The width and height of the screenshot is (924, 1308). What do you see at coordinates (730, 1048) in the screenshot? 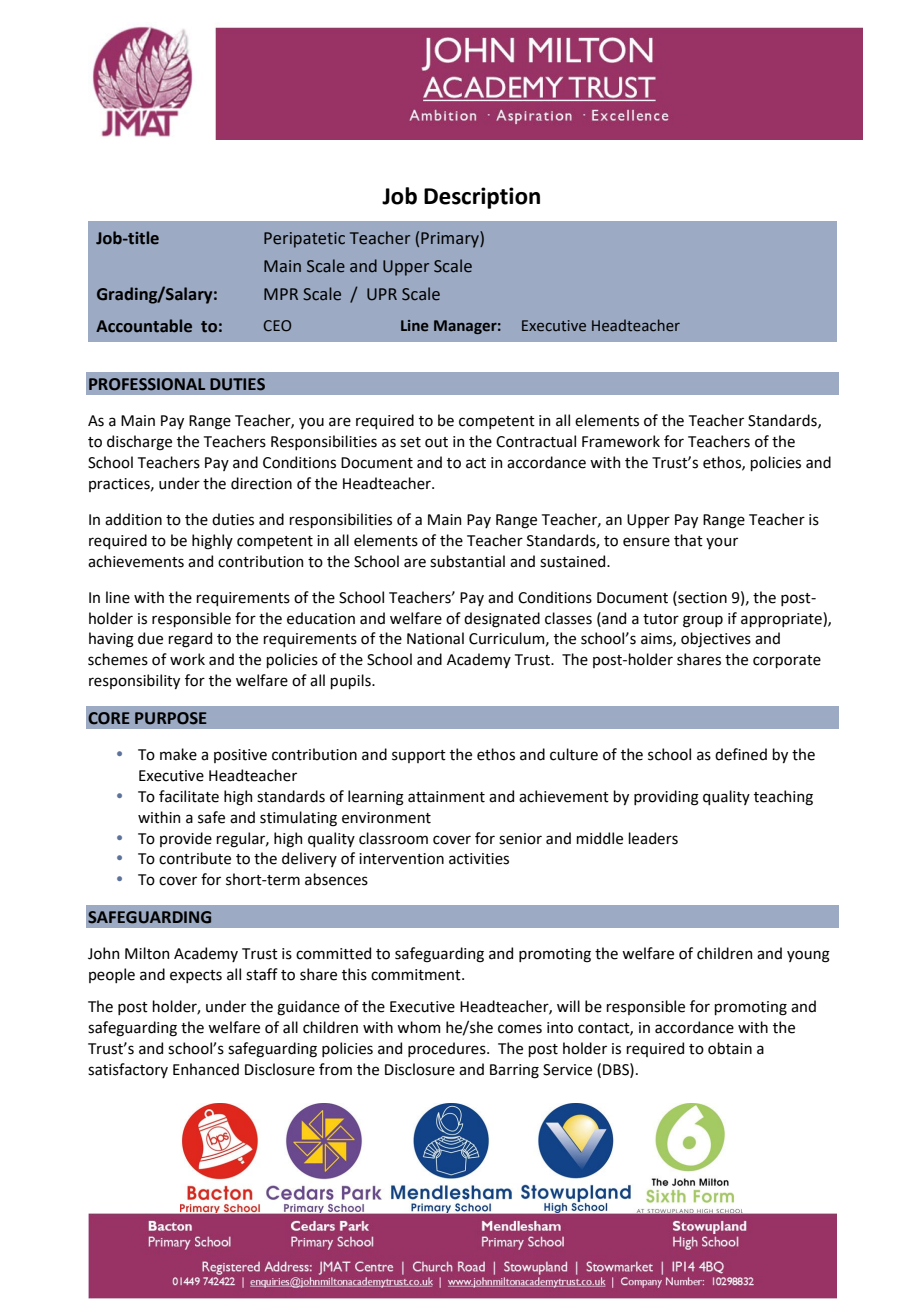
I see `obtain` at bounding box center [730, 1048].
